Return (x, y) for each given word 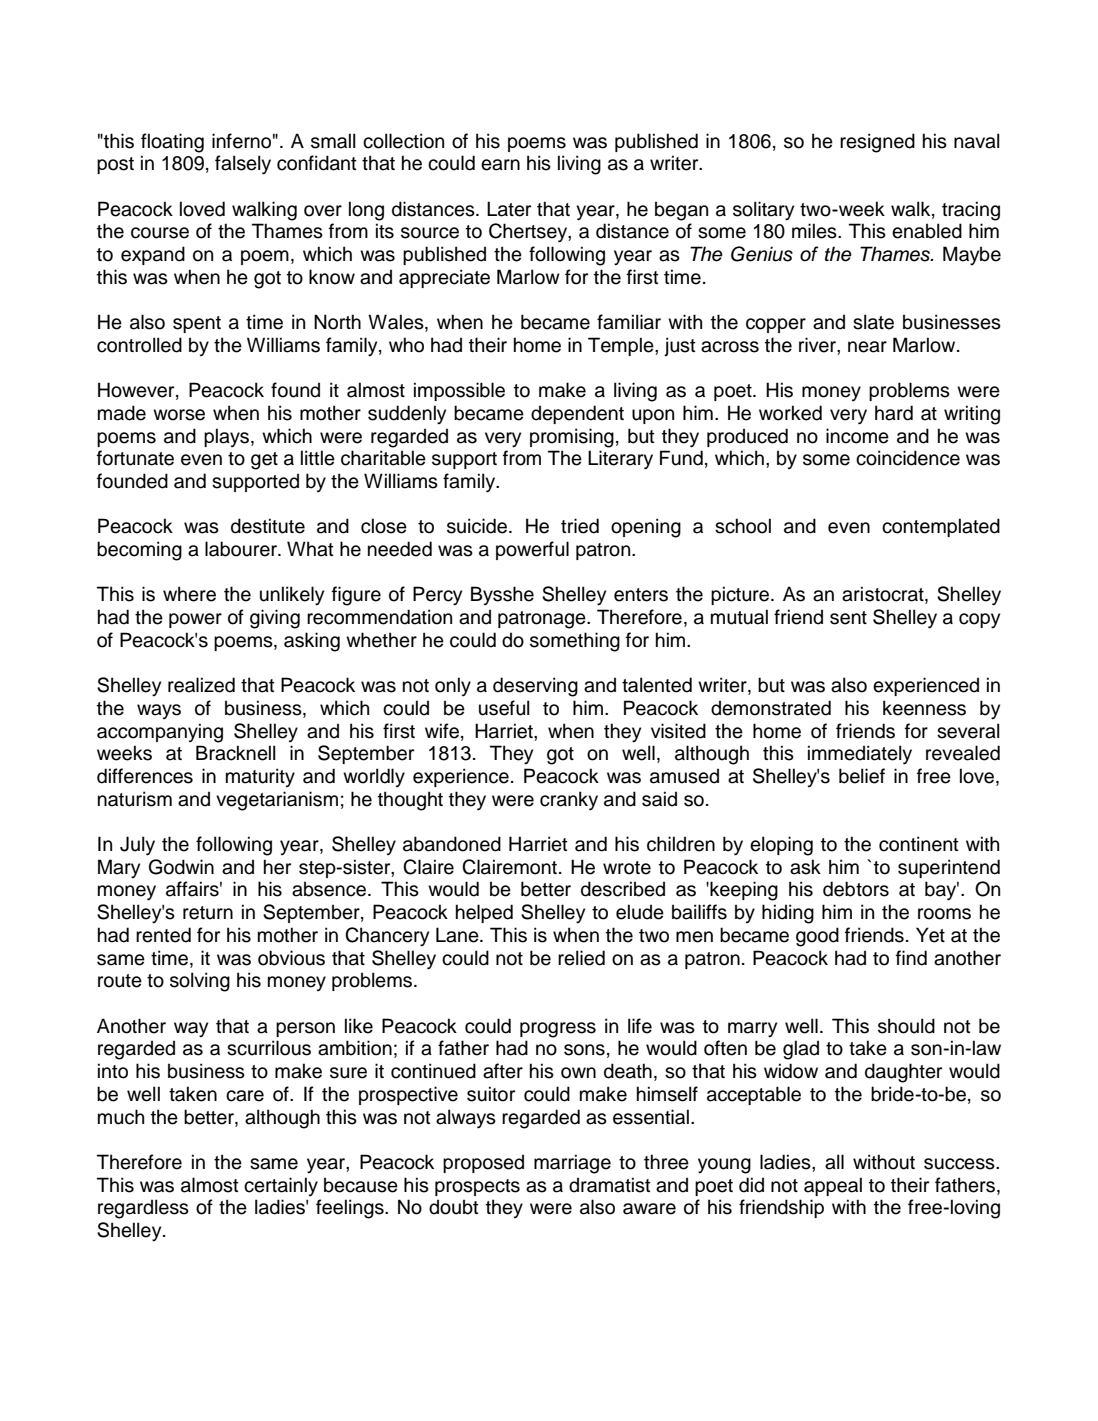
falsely (243, 165)
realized (201, 685)
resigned (877, 143)
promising (572, 438)
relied (581, 958)
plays (226, 437)
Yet (930, 935)
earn (500, 165)
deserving (535, 687)
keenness (924, 708)
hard (894, 413)
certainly (281, 1186)
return (208, 913)
